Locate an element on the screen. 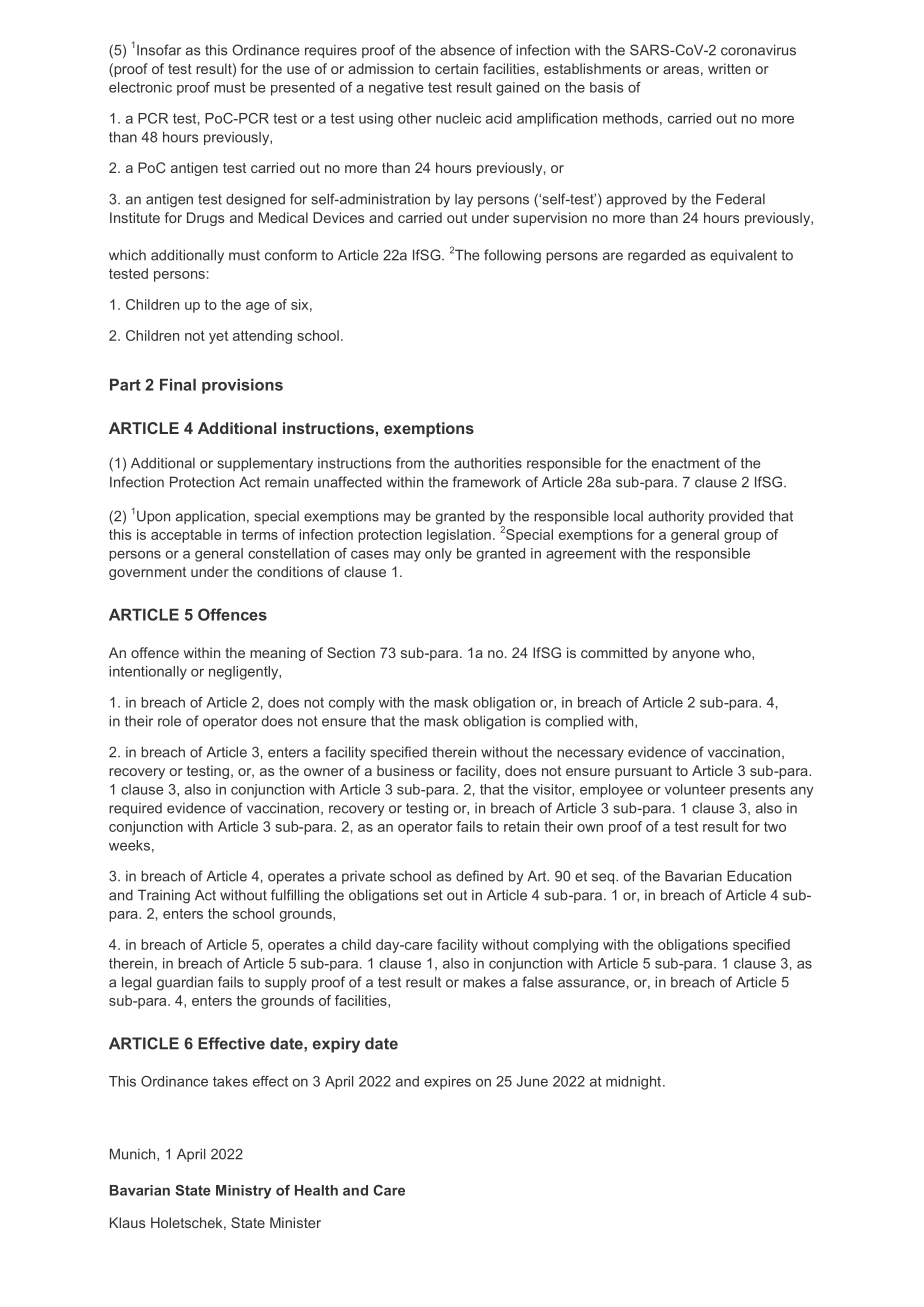 The image size is (924, 1307). written is located at coordinates (729, 68).
